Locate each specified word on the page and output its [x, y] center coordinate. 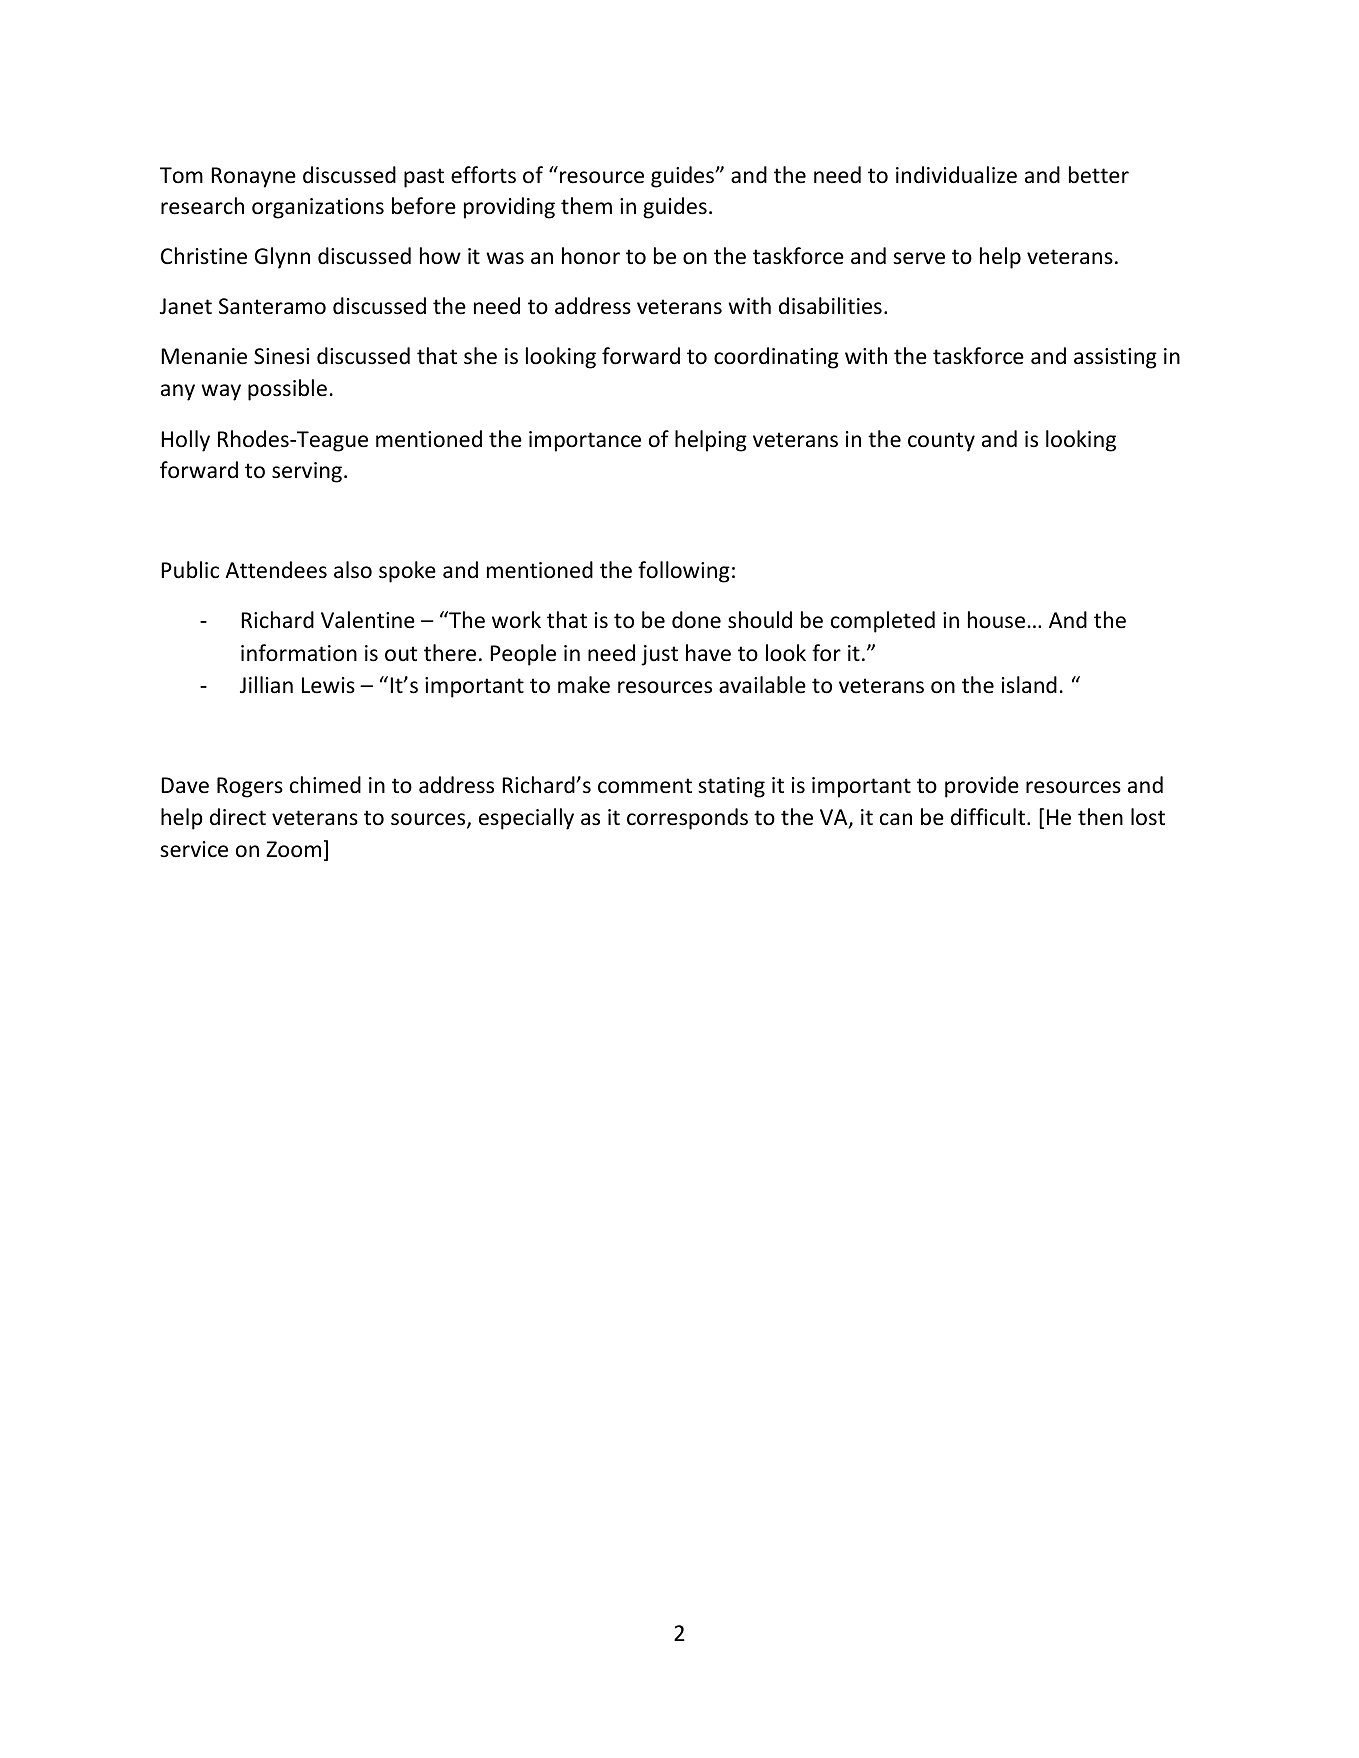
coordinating [776, 358]
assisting [1115, 358]
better [1099, 175]
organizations [318, 208]
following [684, 572]
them [586, 206]
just [659, 655]
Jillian [266, 685]
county [941, 442]
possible [287, 390]
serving [308, 472]
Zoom [293, 849]
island [1029, 685]
